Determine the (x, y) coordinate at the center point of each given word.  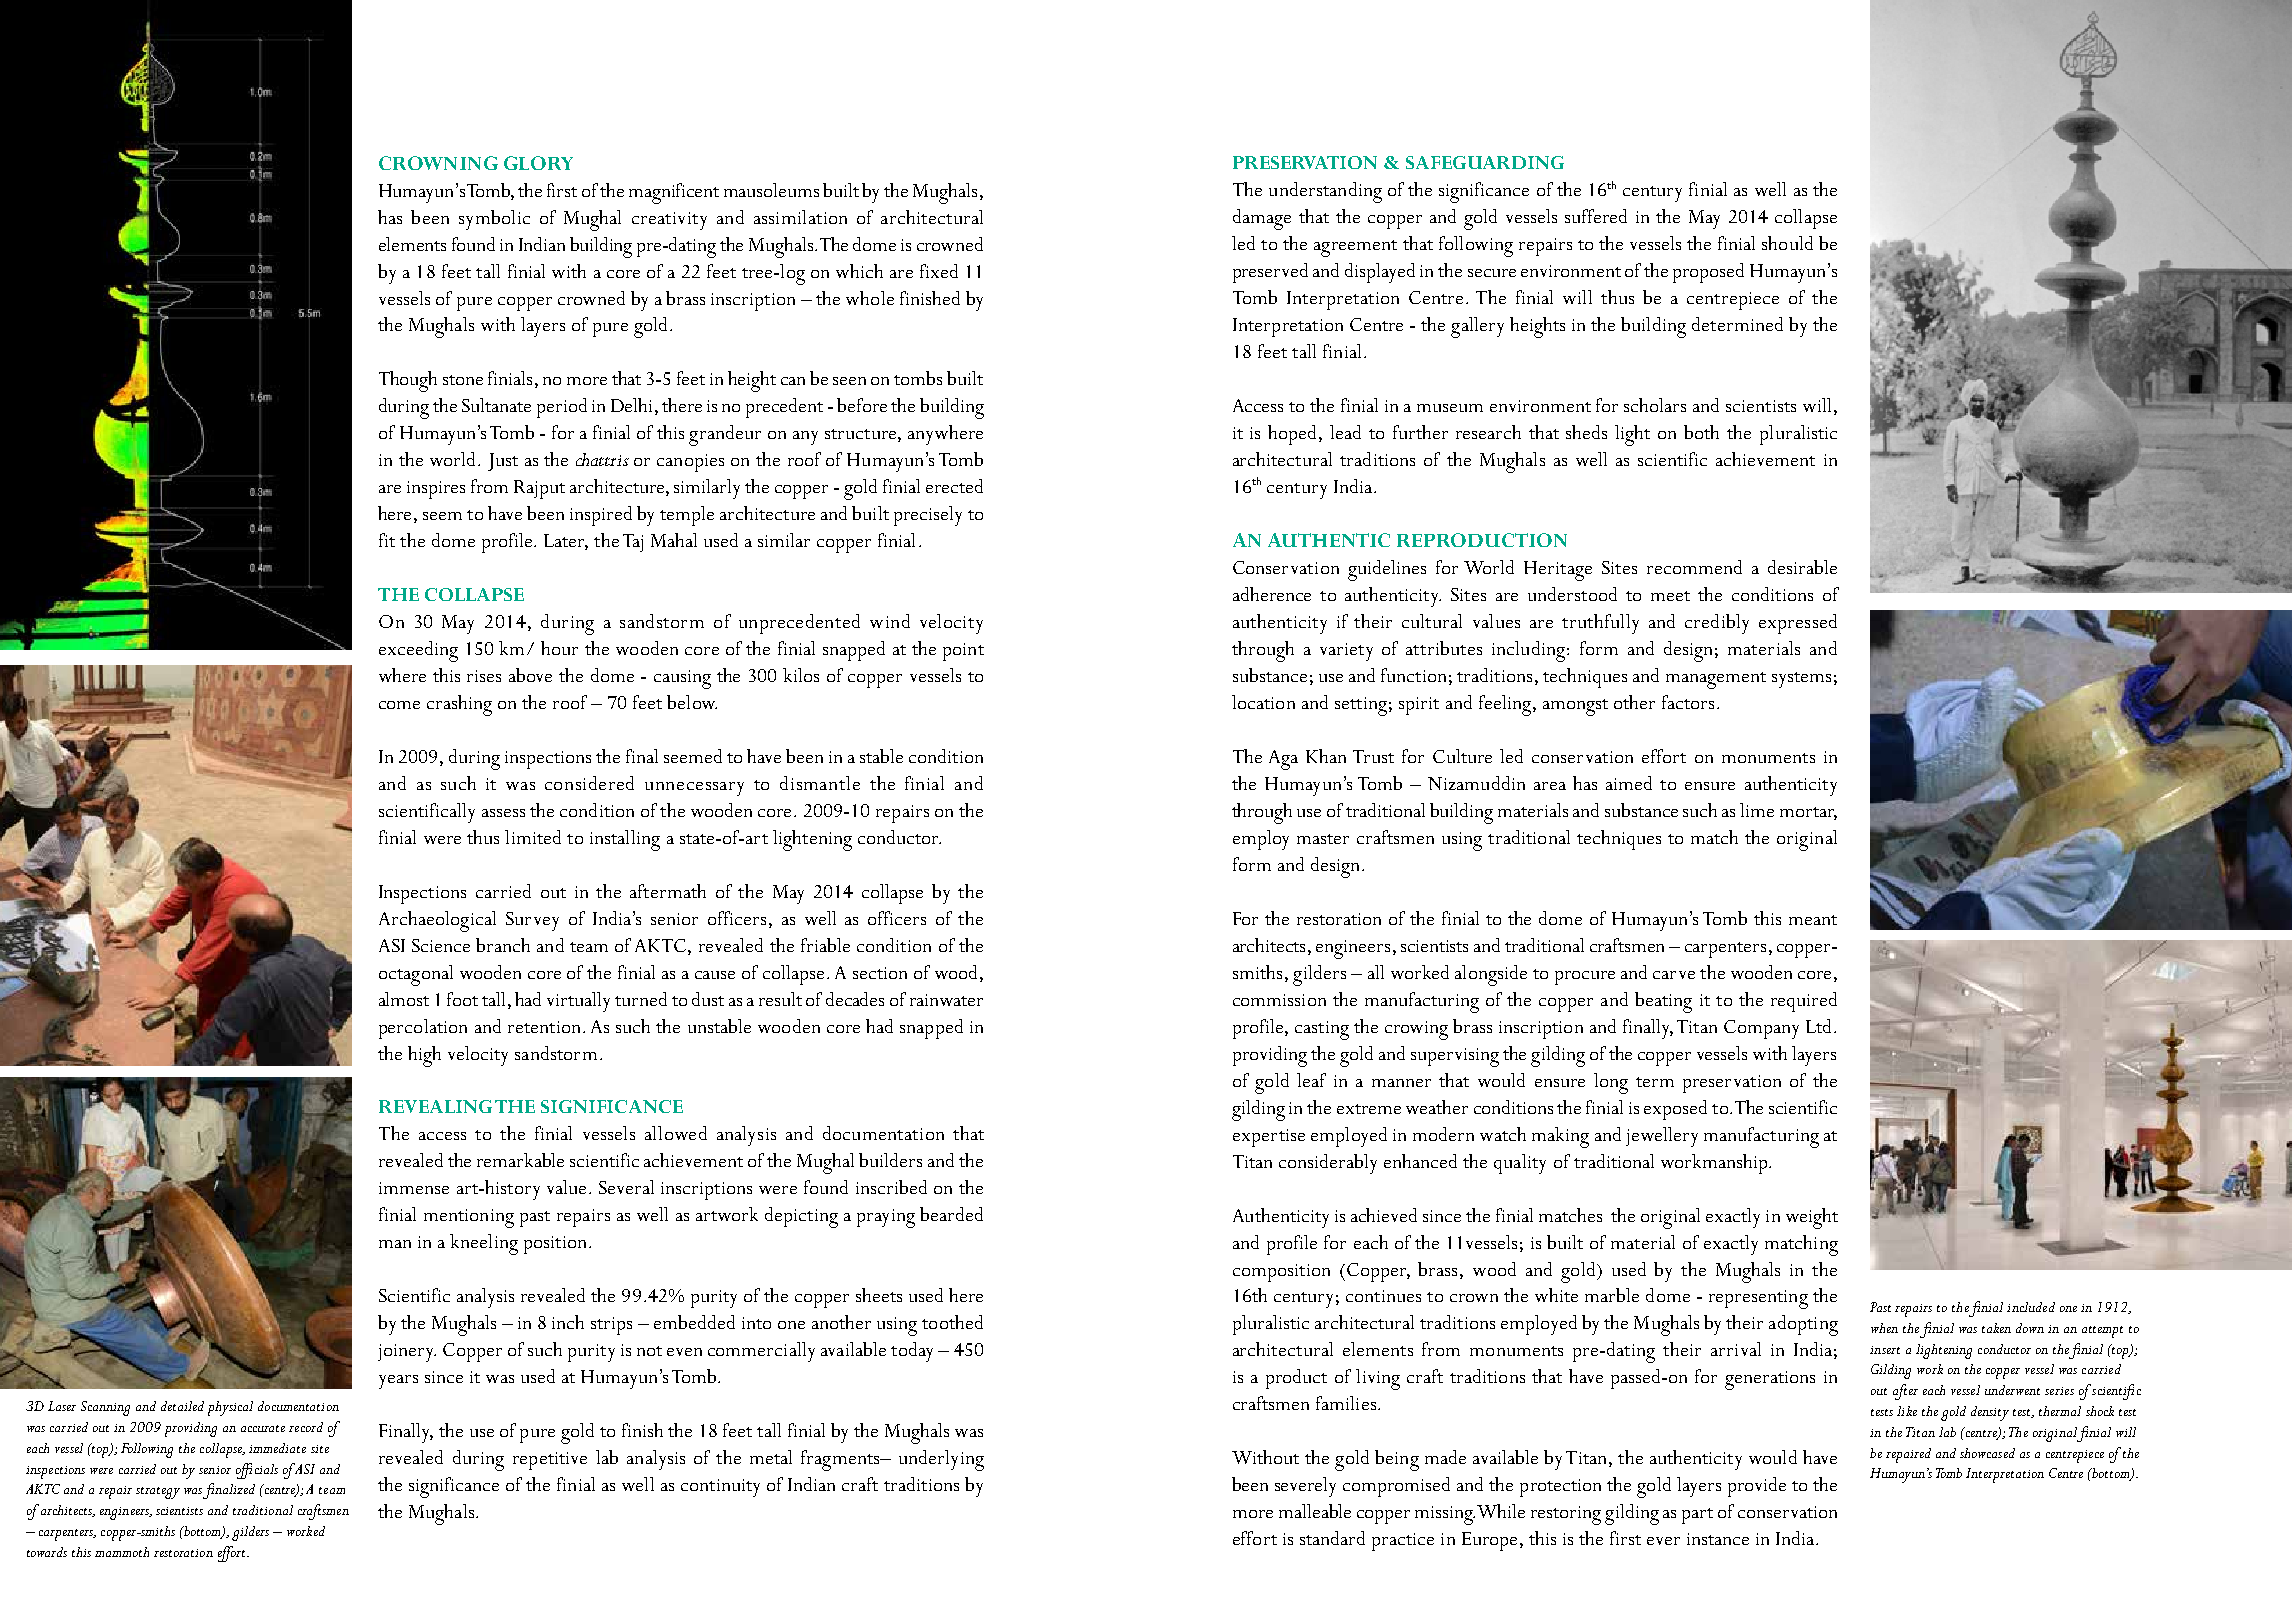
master (1323, 839)
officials (257, 1471)
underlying (941, 1460)
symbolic (494, 220)
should (1787, 243)
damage (1262, 219)
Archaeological (437, 921)
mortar (1808, 813)
